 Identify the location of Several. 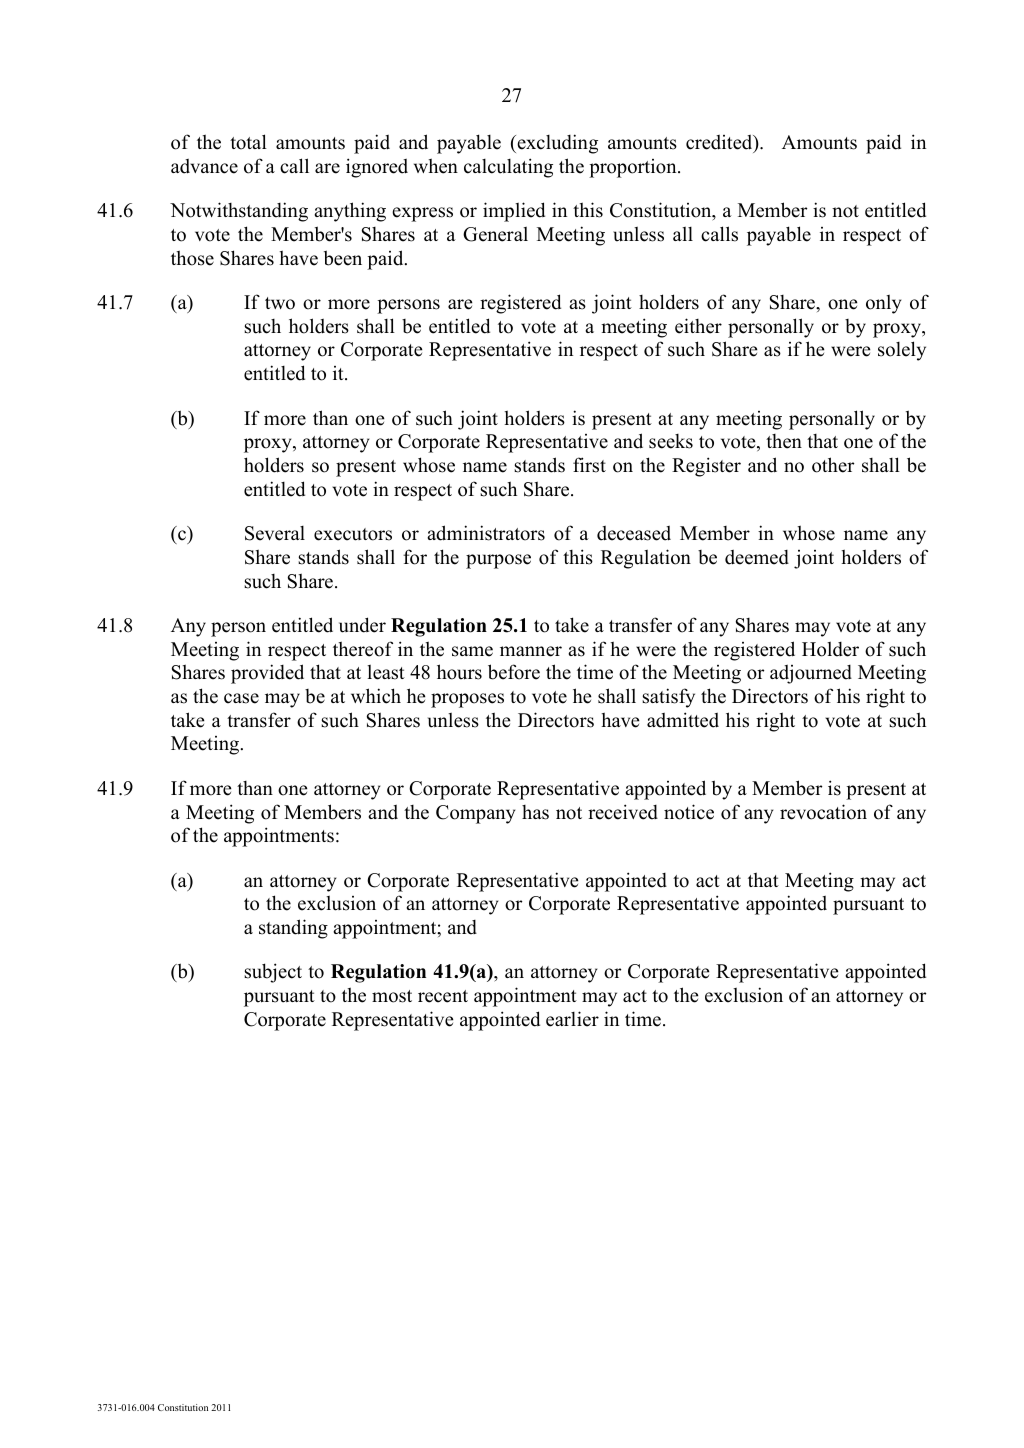
(275, 533).
